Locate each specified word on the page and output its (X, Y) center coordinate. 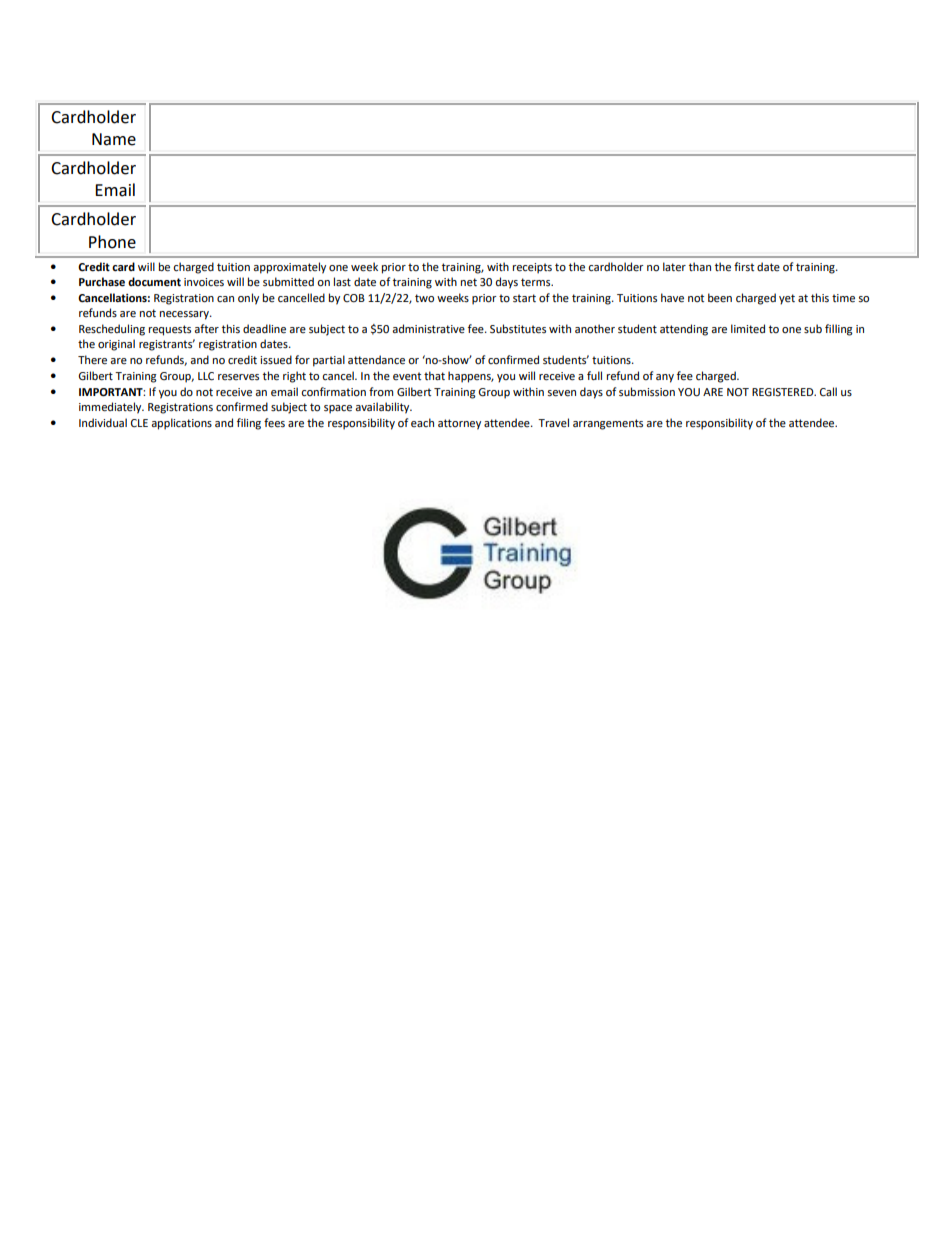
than (700, 266)
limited (748, 329)
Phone (112, 242)
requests (170, 330)
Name (114, 139)
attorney (459, 424)
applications (181, 424)
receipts (532, 268)
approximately (289, 268)
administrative (428, 328)
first (744, 267)
